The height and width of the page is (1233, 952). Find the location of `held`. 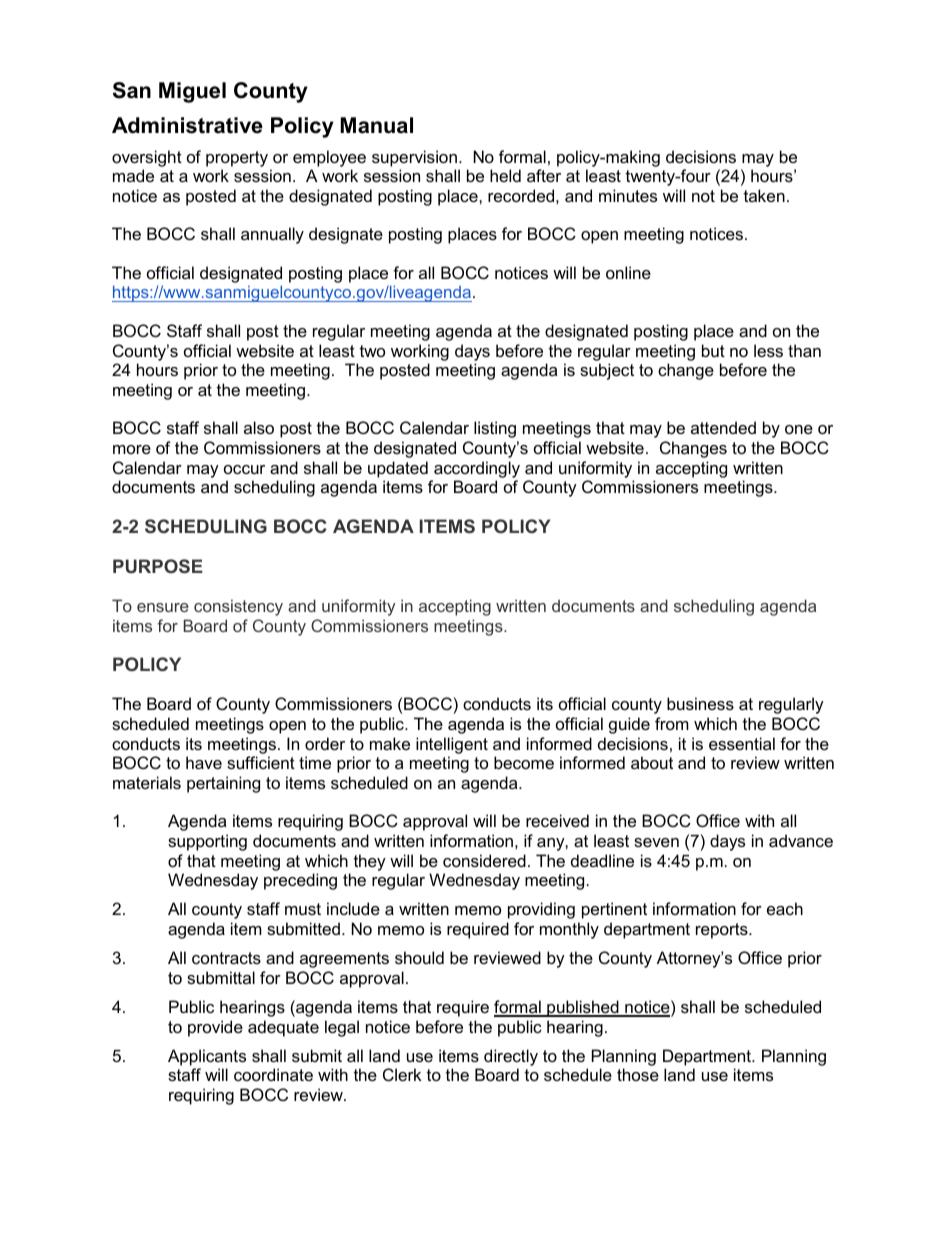

held is located at coordinates (505, 175).
